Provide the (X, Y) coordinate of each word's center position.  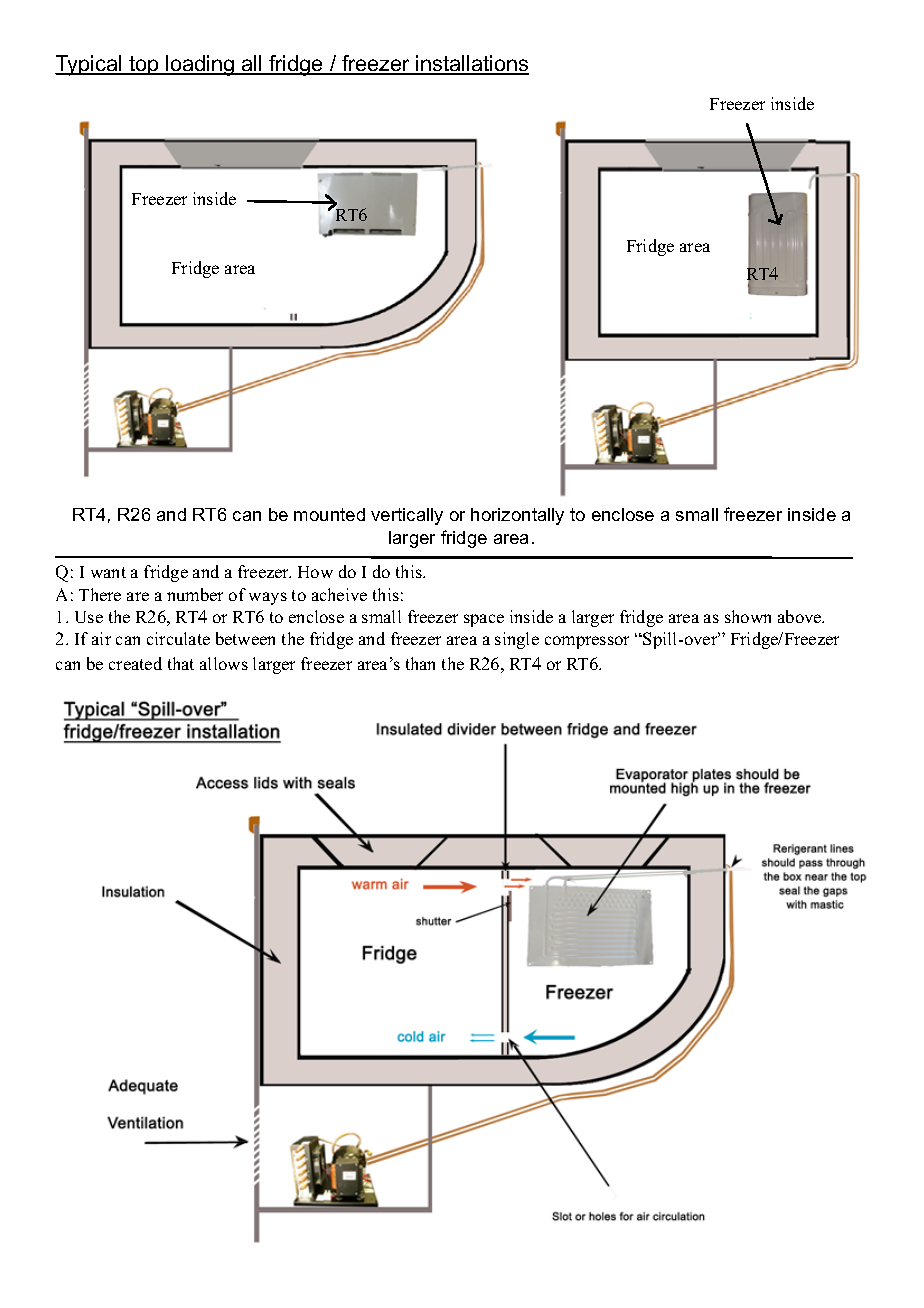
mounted (329, 514)
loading (201, 65)
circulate (178, 638)
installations (472, 64)
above (801, 616)
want (108, 572)
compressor (587, 642)
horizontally (517, 516)
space (484, 620)
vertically (407, 516)
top (144, 65)
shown (748, 616)
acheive (339, 594)
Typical (89, 65)
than (420, 663)
